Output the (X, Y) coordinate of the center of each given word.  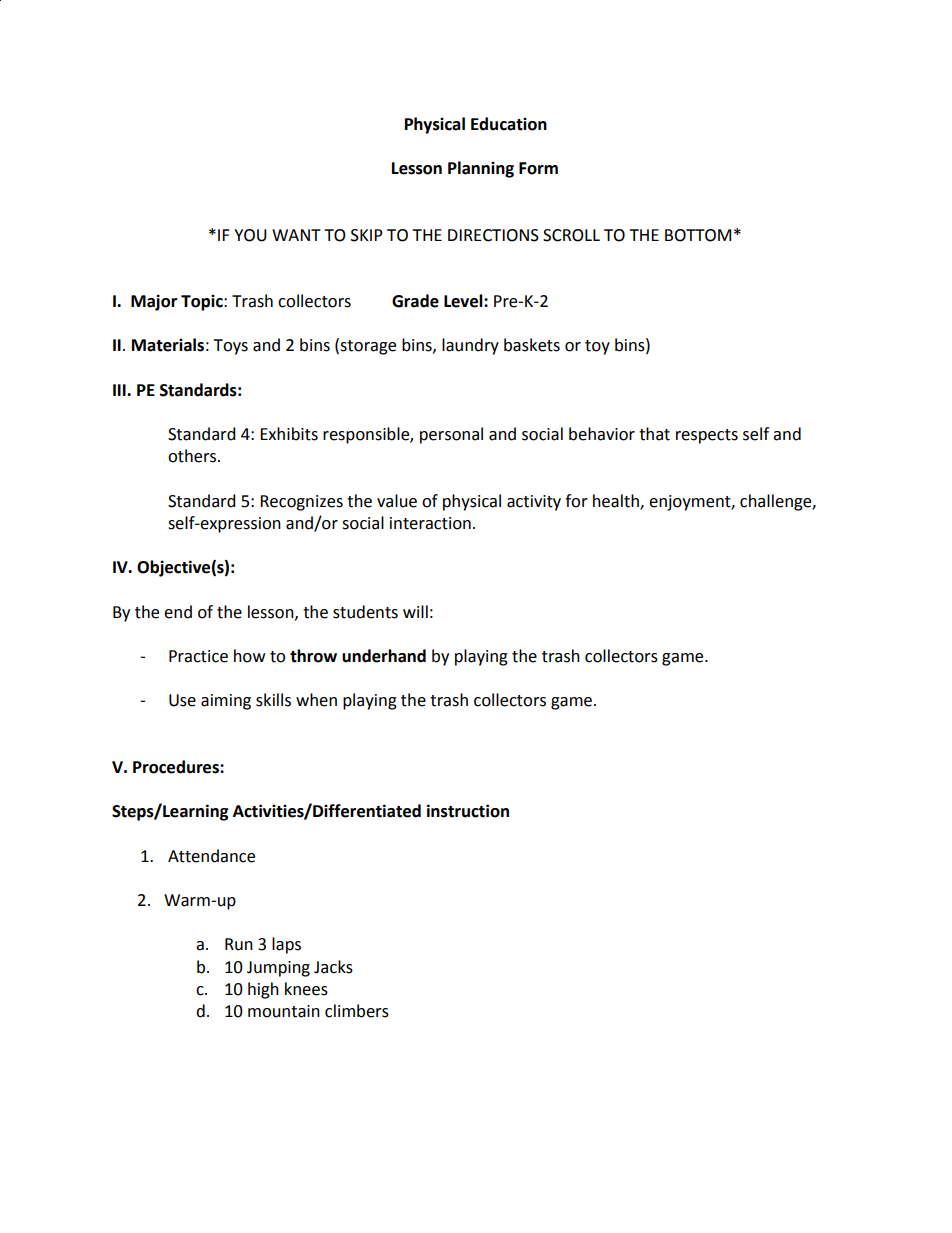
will (415, 611)
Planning (481, 169)
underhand (384, 656)
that (654, 434)
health (617, 501)
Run (239, 944)
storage (368, 347)
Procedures (177, 767)
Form (538, 168)
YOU (250, 235)
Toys (230, 347)
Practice (198, 656)
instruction (468, 811)
